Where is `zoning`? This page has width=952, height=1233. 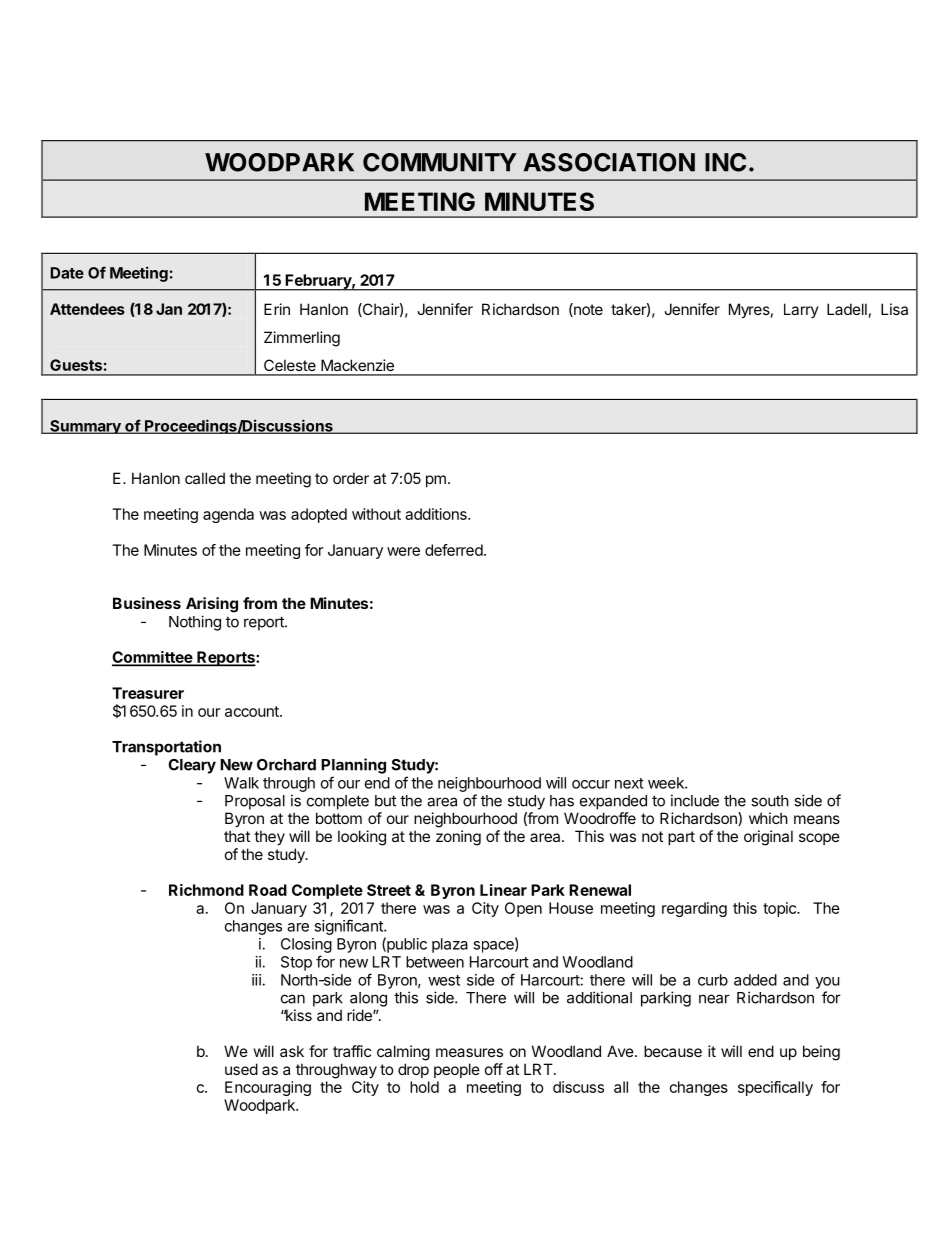 zoning is located at coordinates (458, 838).
